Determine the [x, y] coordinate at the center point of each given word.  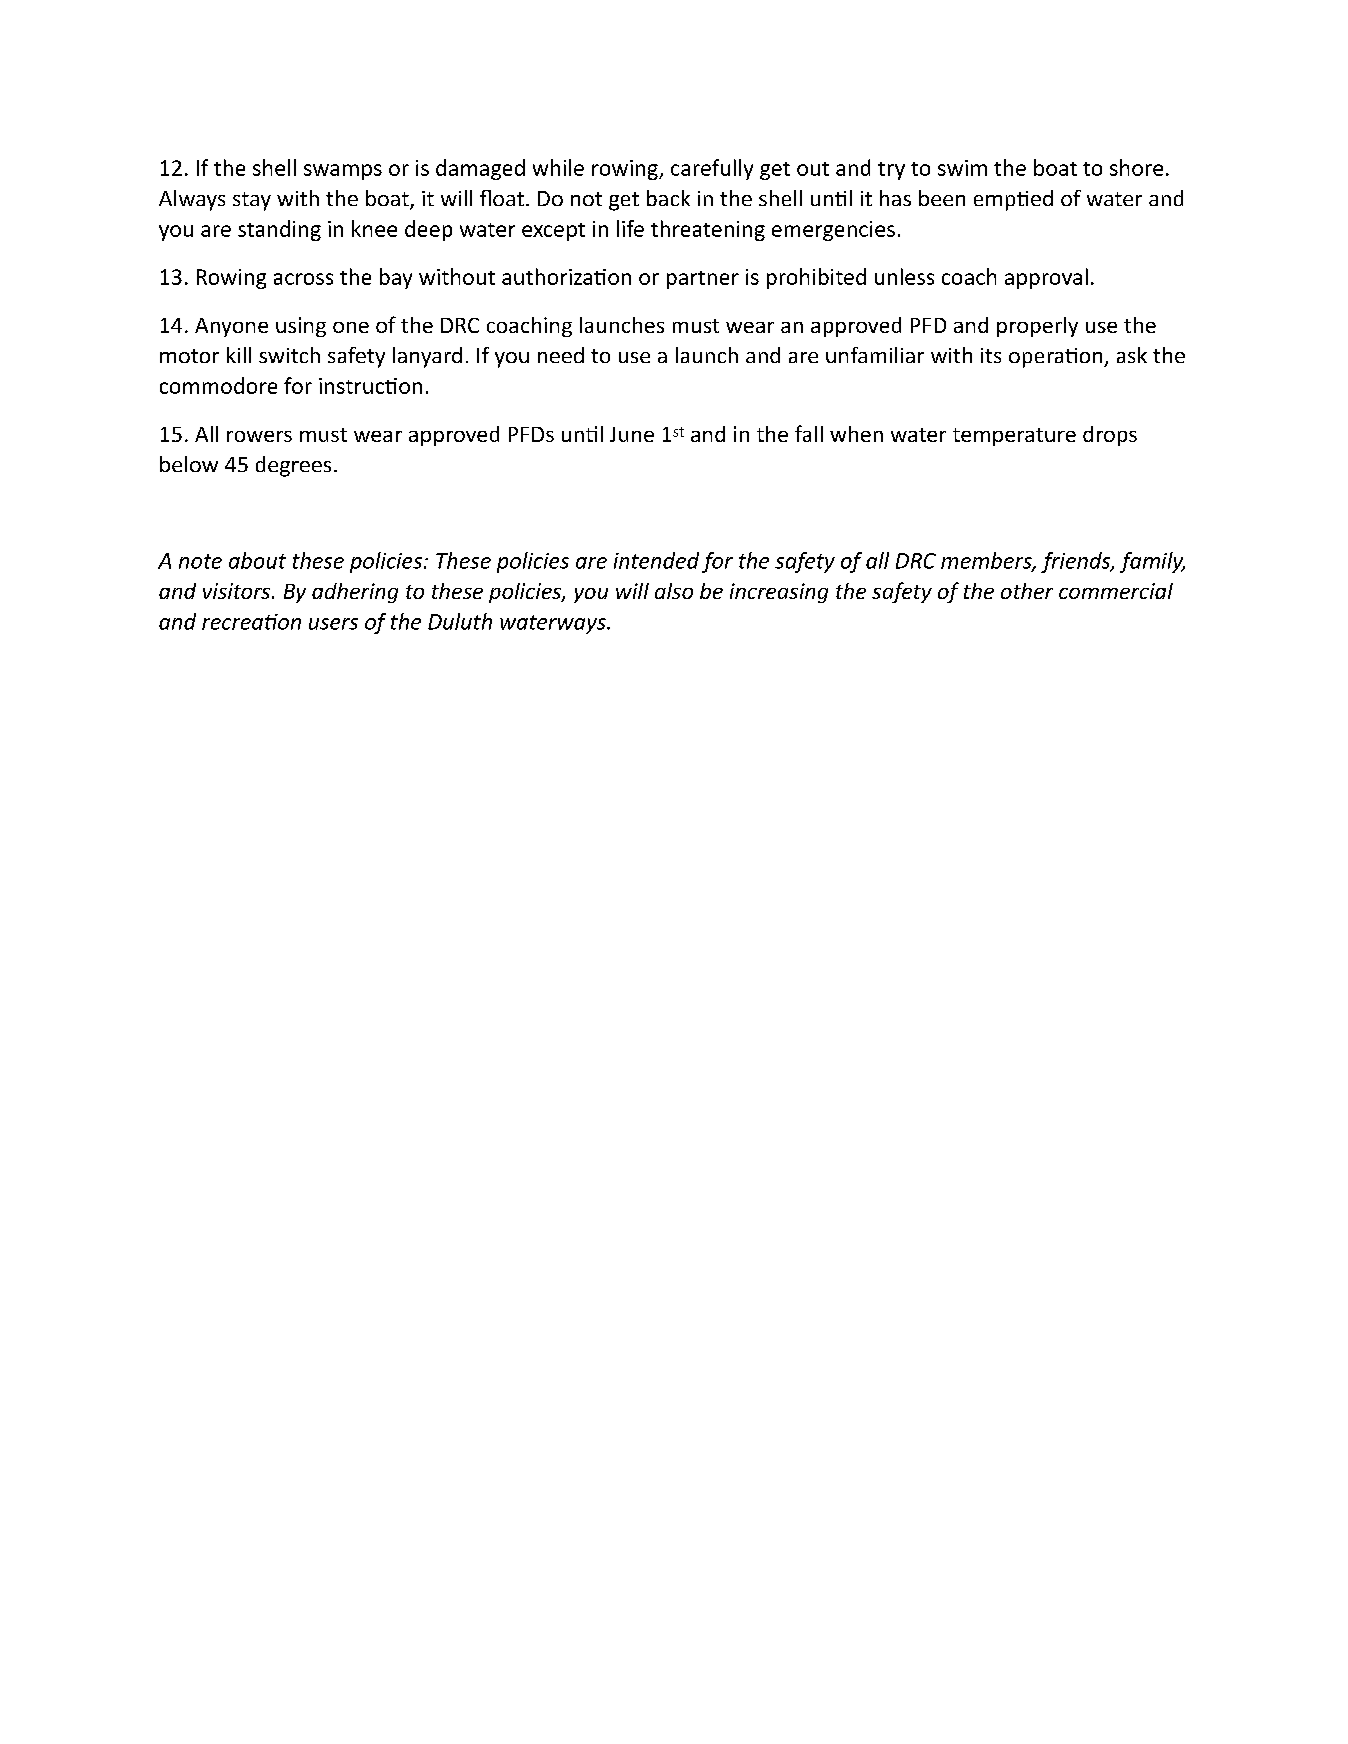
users [333, 624]
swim [962, 168]
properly [1037, 327]
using [301, 327]
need [561, 355]
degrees [293, 466]
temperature [1014, 437]
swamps [343, 172]
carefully [712, 169]
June [632, 434]
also [674, 591]
